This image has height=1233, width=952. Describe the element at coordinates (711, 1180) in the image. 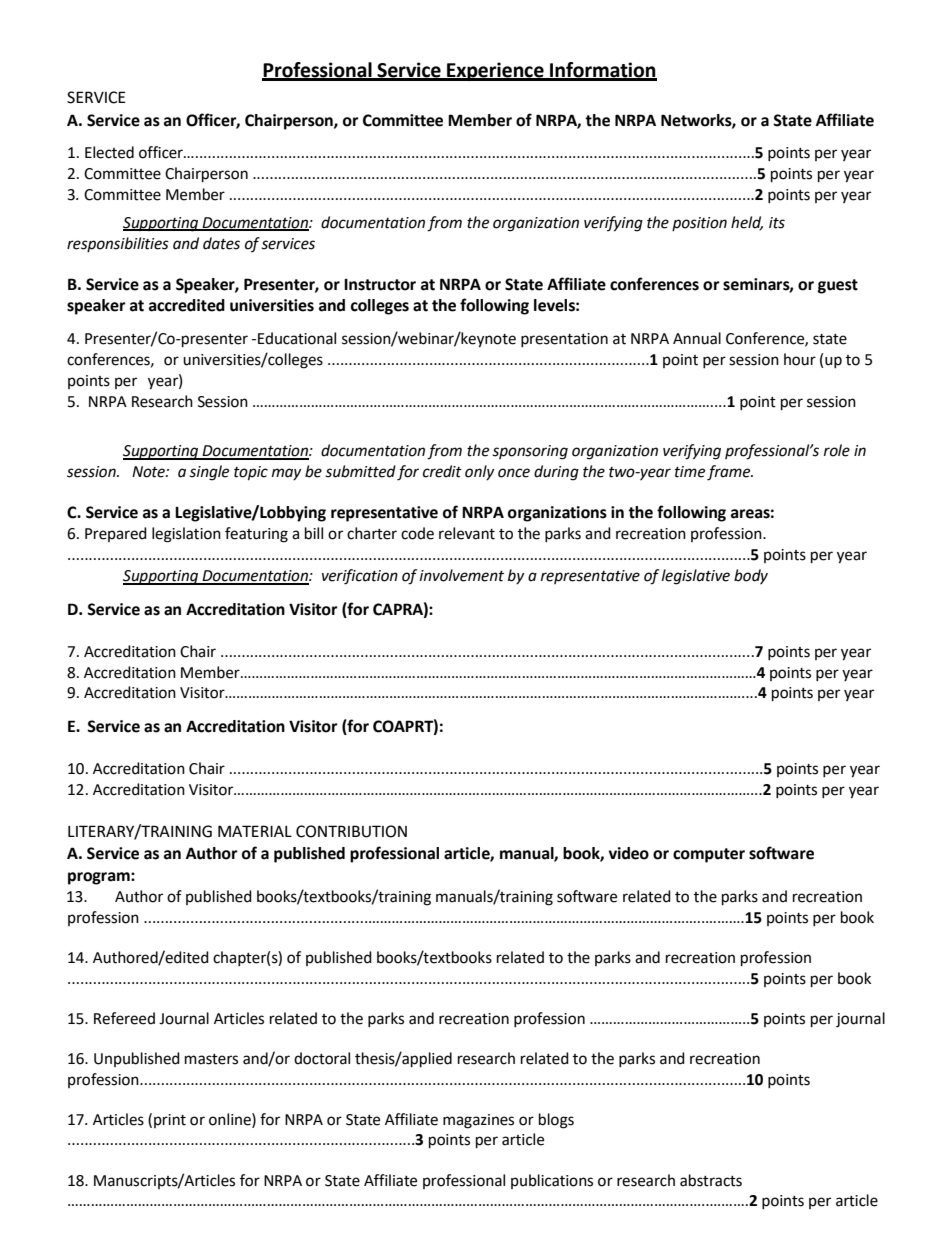

I see `abstracts` at that location.
